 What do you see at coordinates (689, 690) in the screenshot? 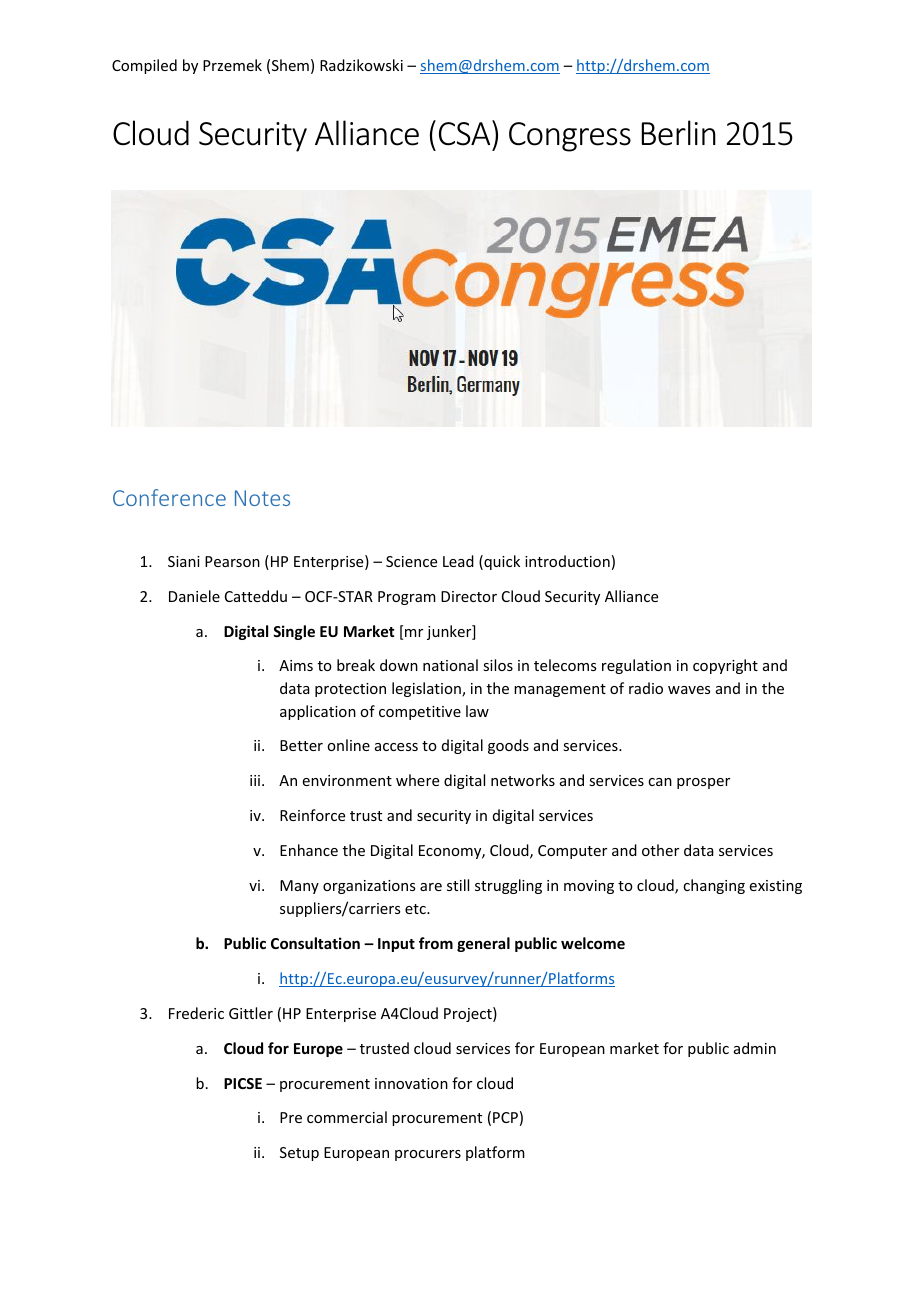
I see `waves` at bounding box center [689, 690].
